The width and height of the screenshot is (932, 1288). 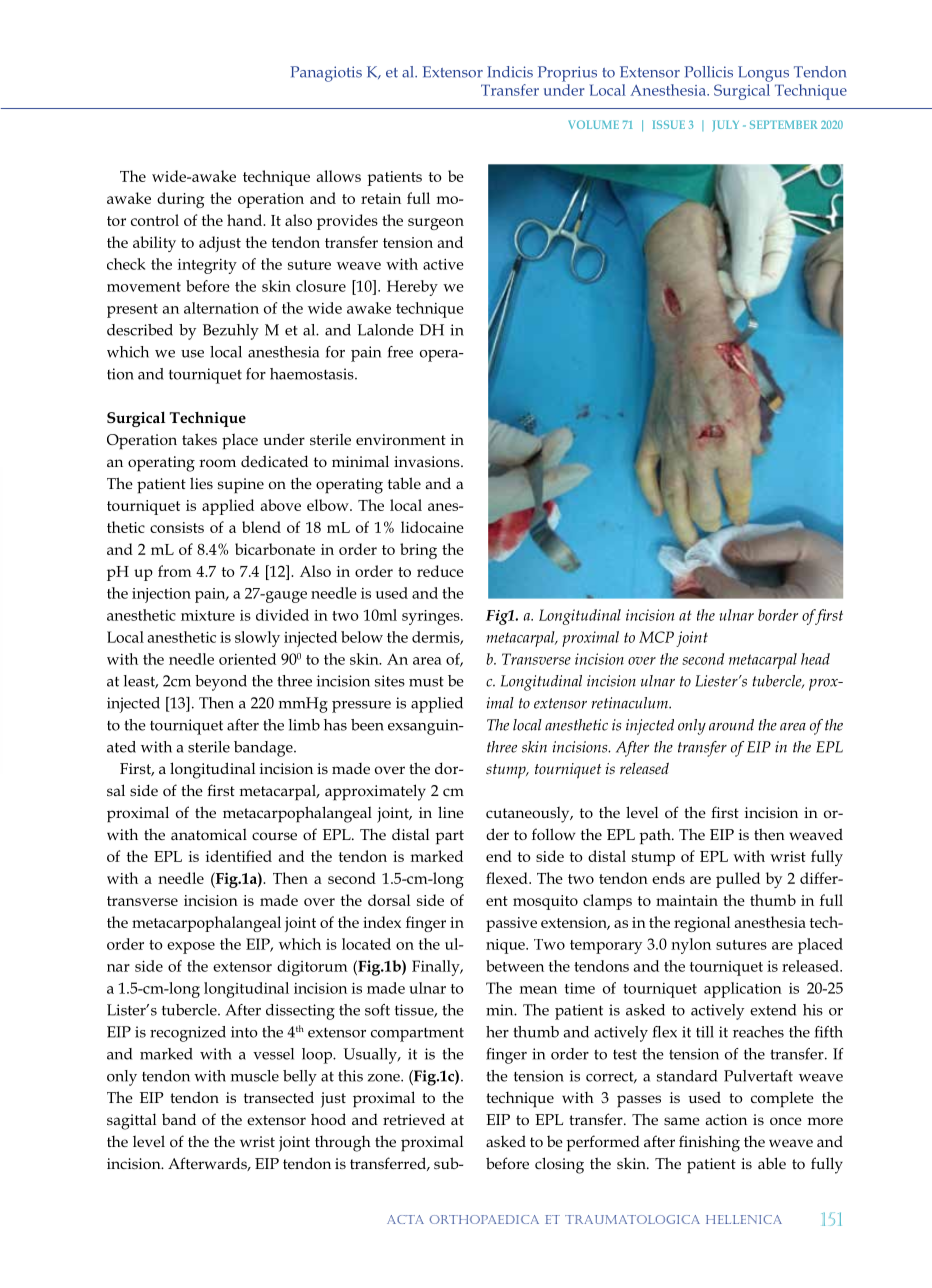 What do you see at coordinates (709, 1143) in the screenshot?
I see `finishing` at bounding box center [709, 1143].
